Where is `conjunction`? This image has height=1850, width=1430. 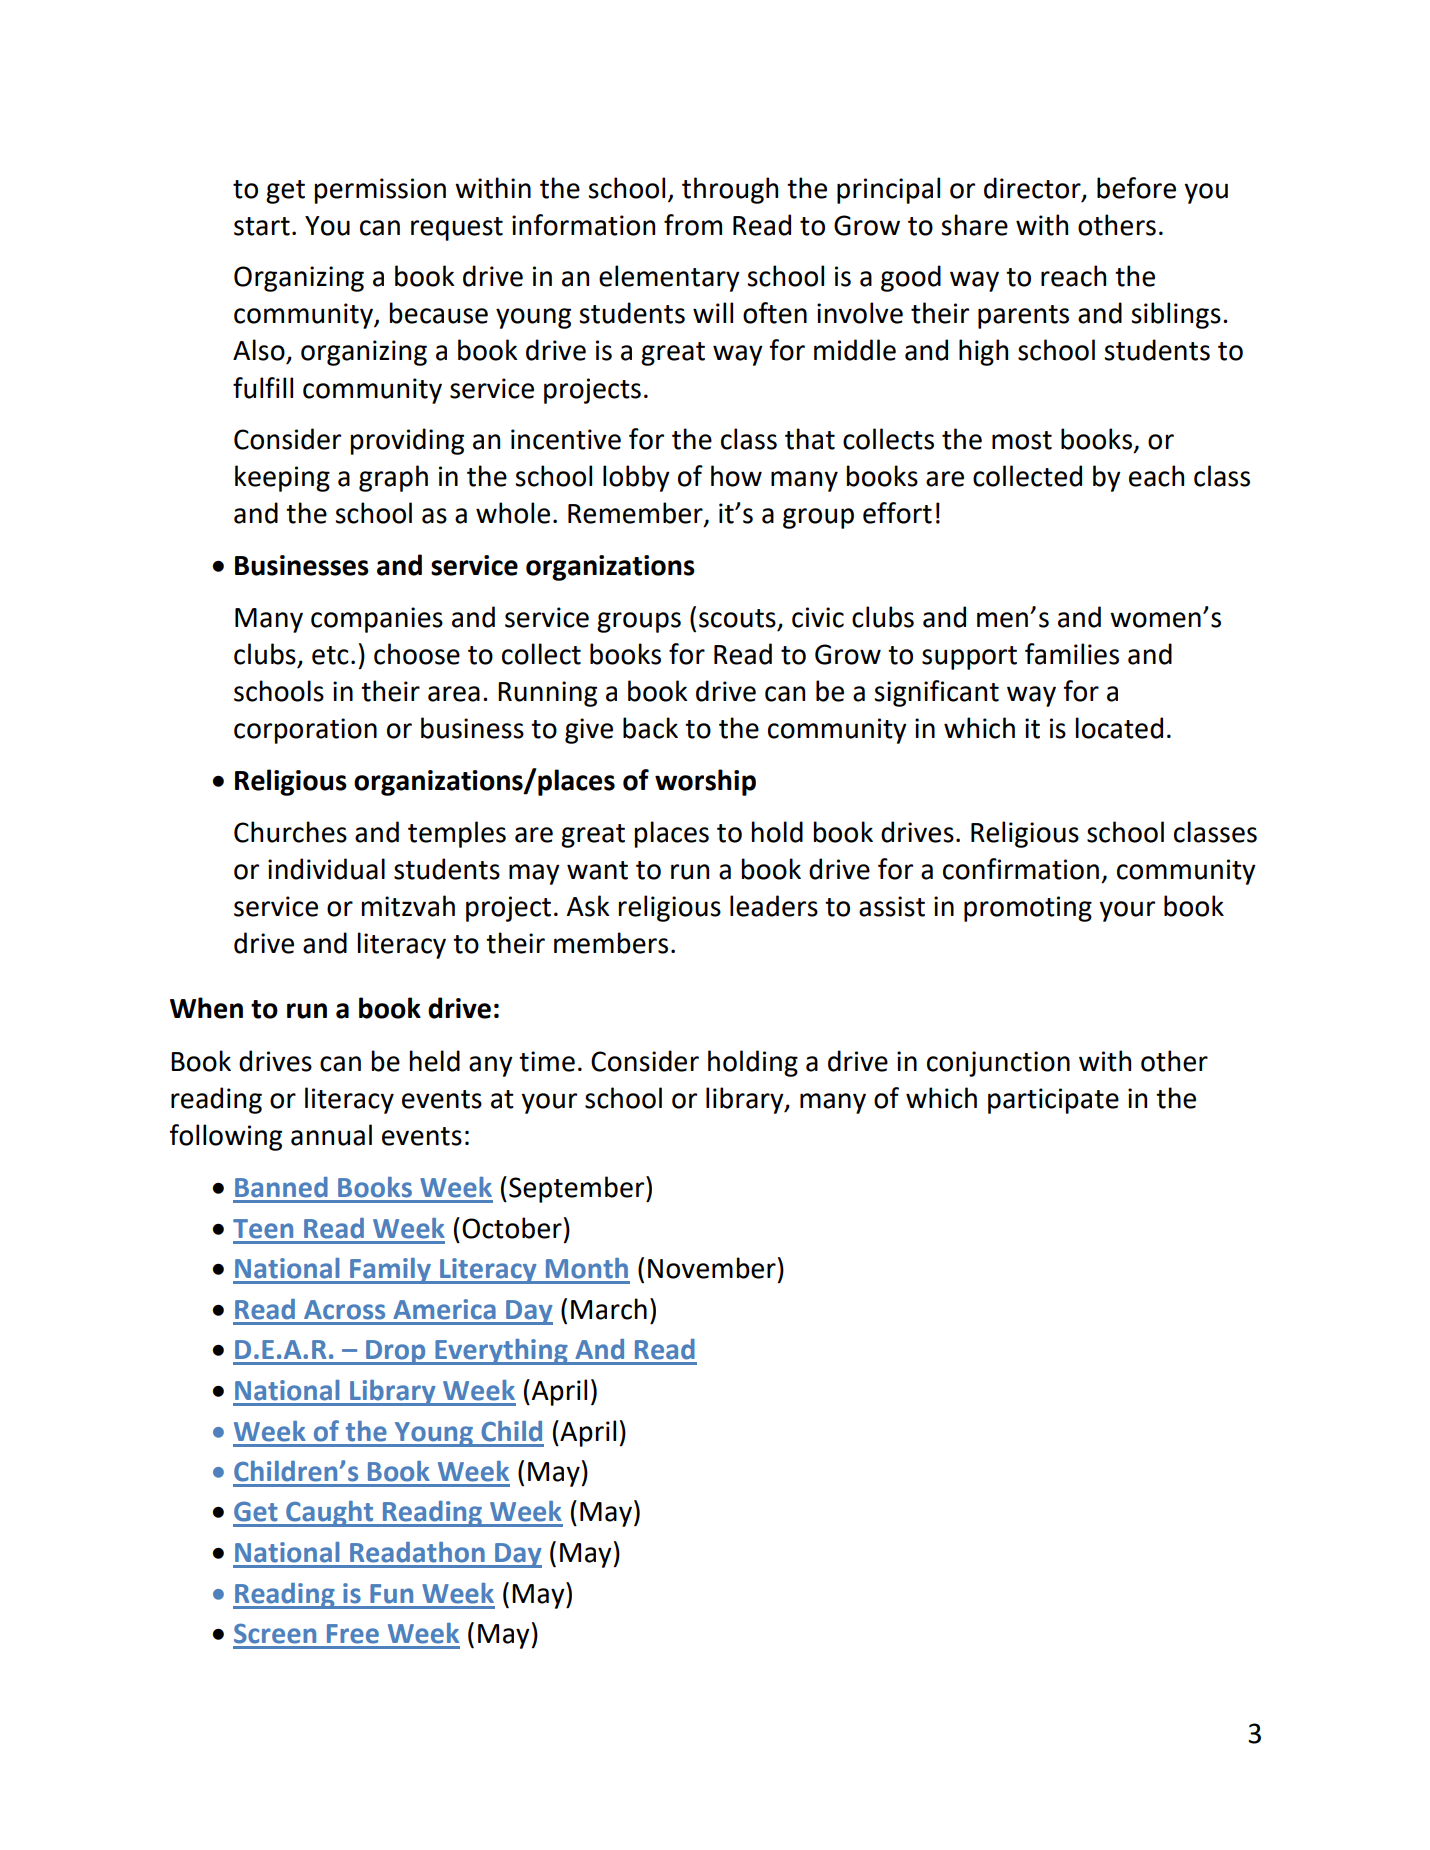
conjunction is located at coordinates (998, 1064).
